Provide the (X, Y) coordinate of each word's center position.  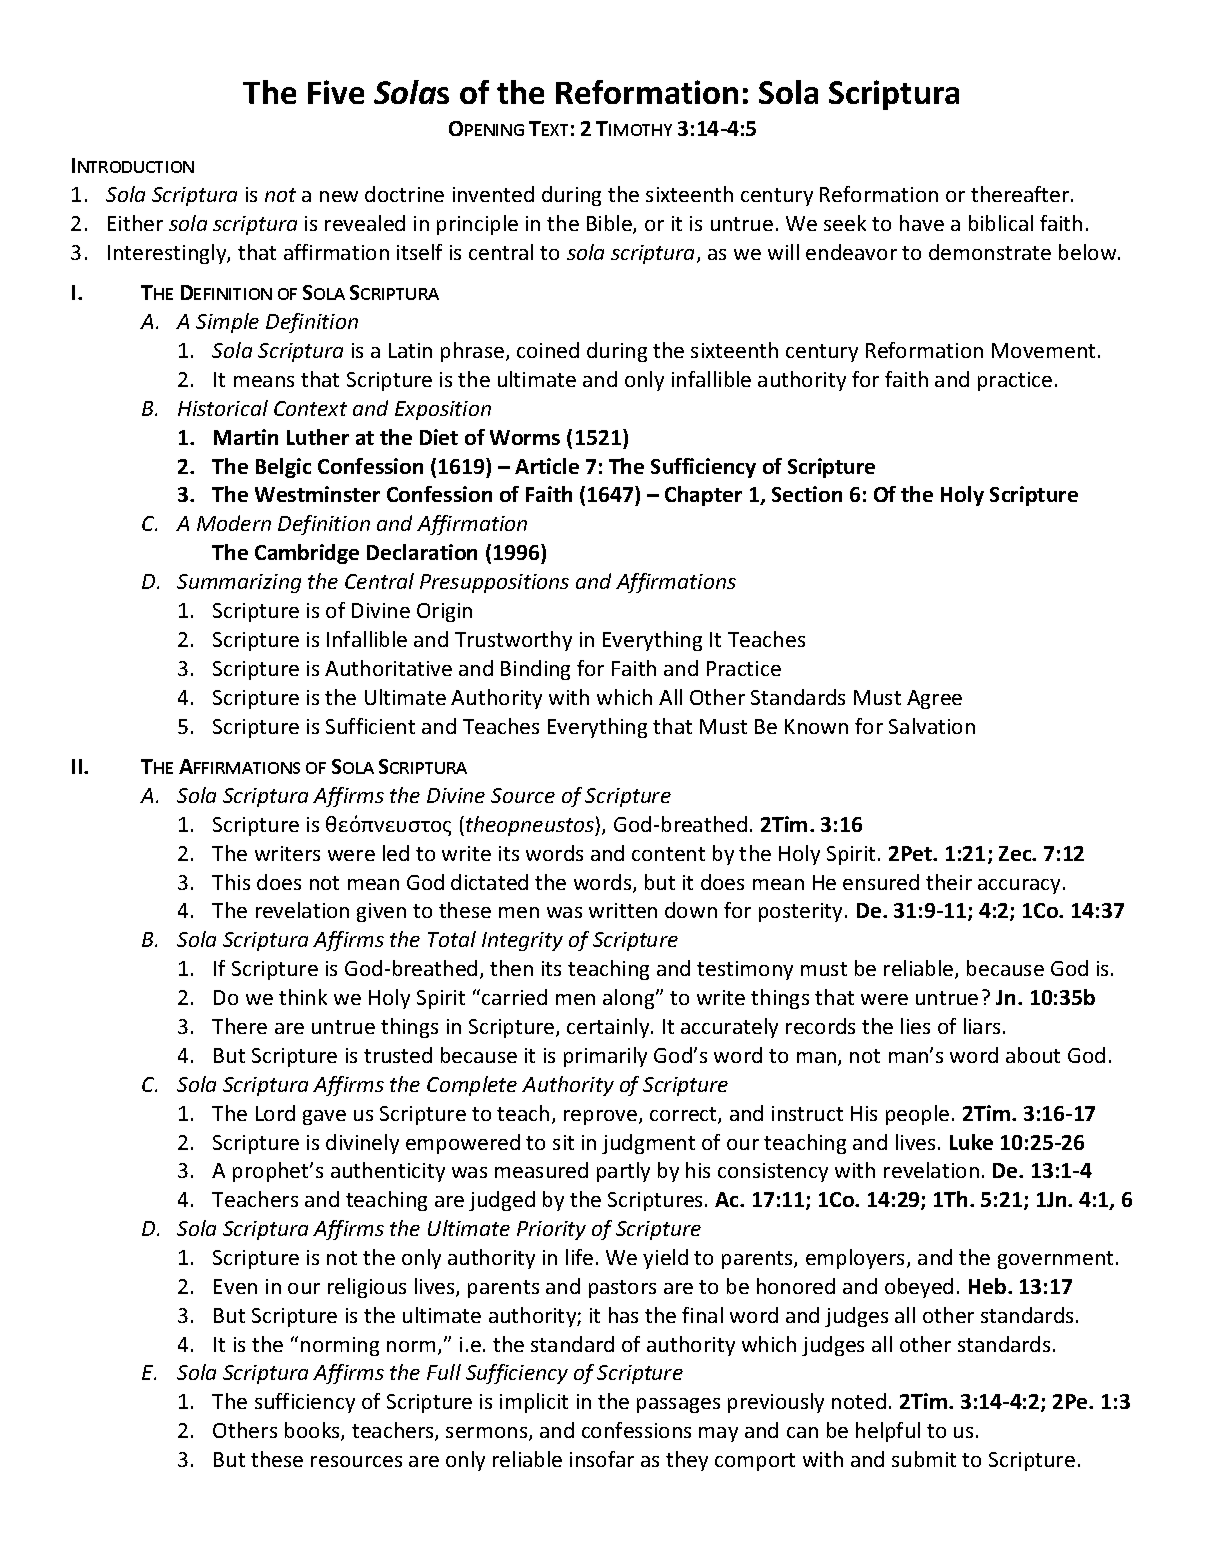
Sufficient (370, 726)
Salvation (932, 726)
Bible (610, 224)
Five (336, 92)
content (668, 854)
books (313, 1431)
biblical (1001, 223)
